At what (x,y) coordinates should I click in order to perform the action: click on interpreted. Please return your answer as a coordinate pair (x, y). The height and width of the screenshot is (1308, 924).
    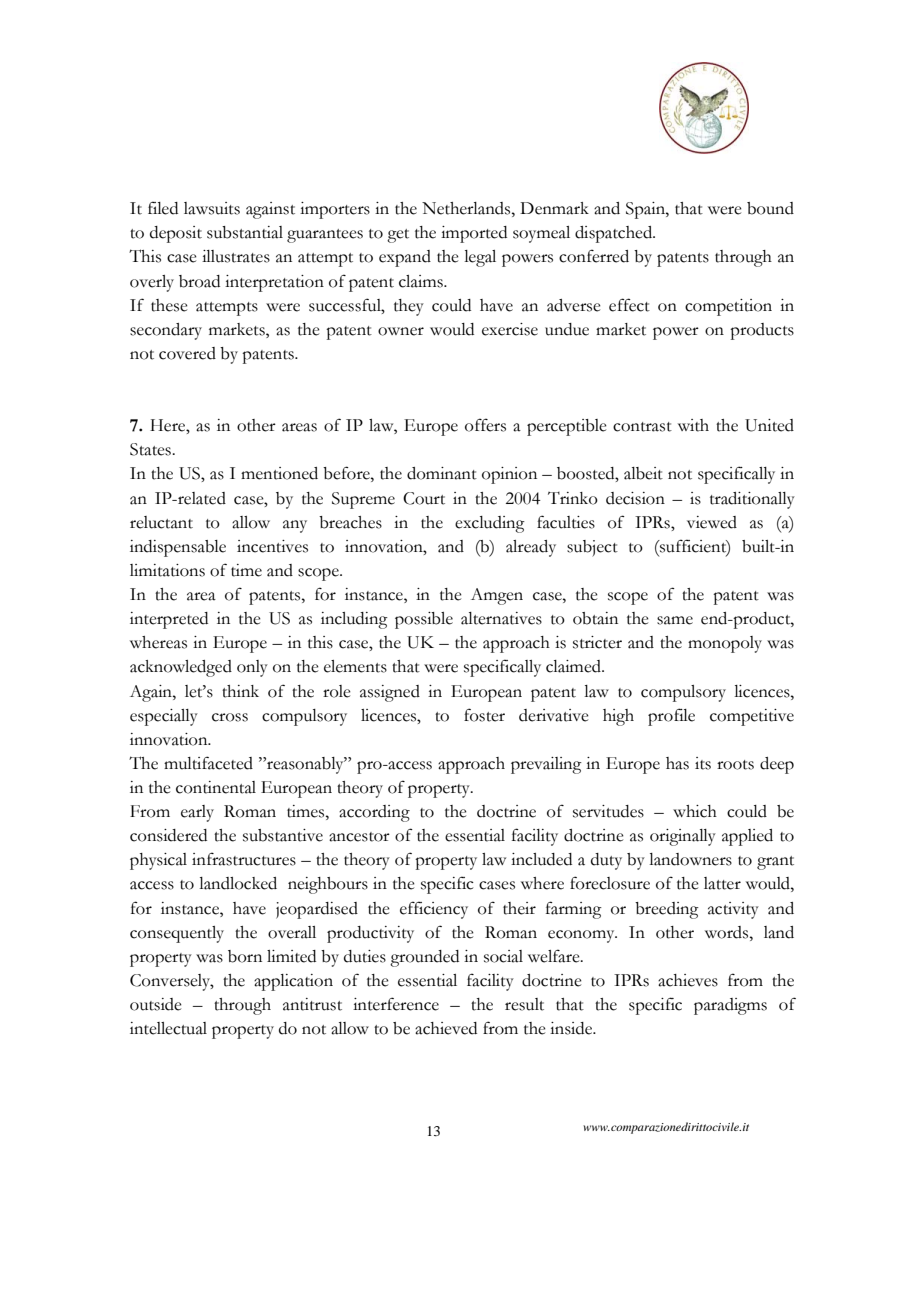
    Looking at the image, I should click on (169, 620).
